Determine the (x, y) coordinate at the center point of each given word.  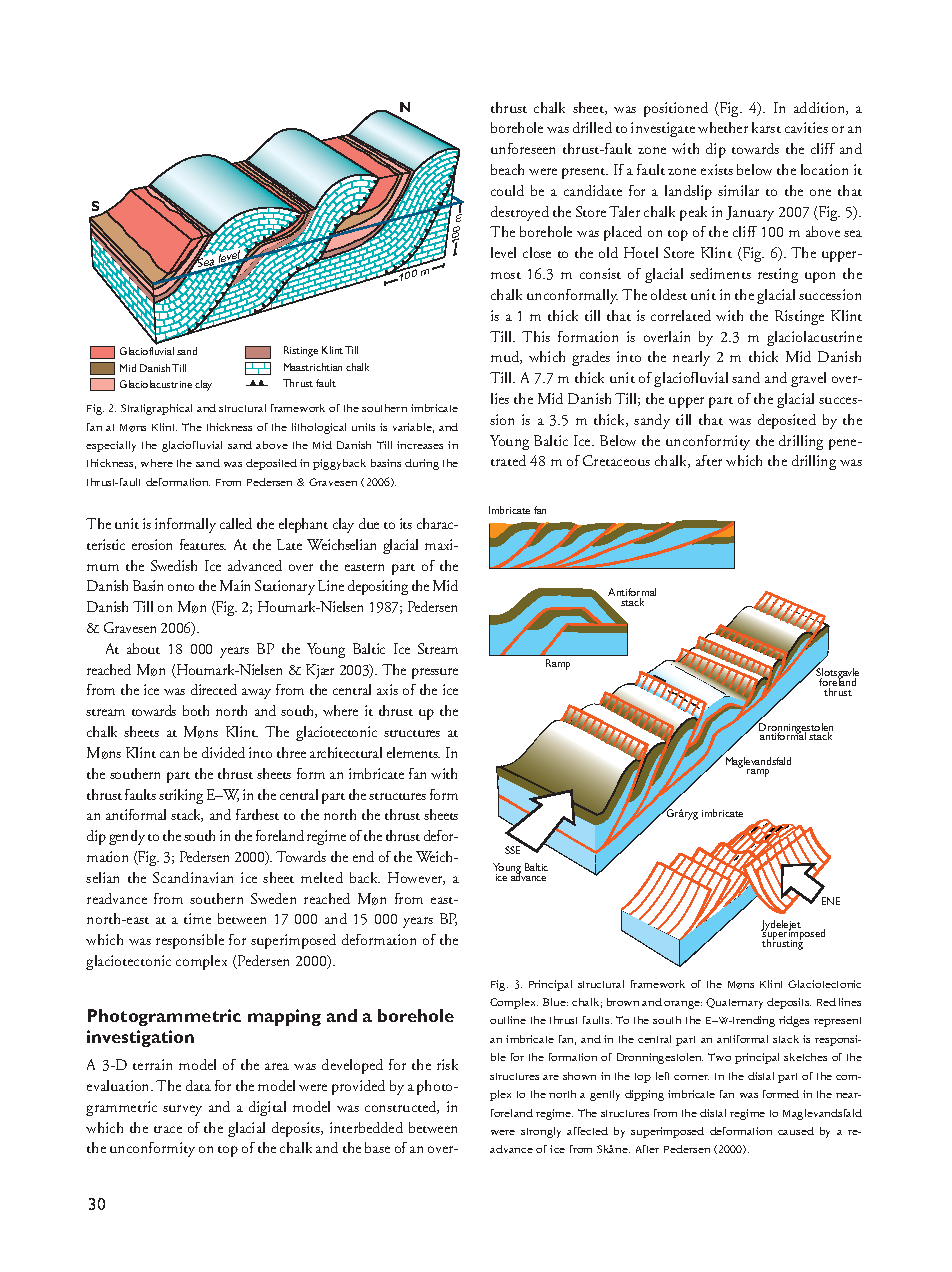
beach (507, 169)
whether (723, 127)
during (422, 464)
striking (181, 796)
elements (413, 752)
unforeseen (523, 148)
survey (182, 1110)
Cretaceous (616, 460)
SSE (512, 850)
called (236, 523)
